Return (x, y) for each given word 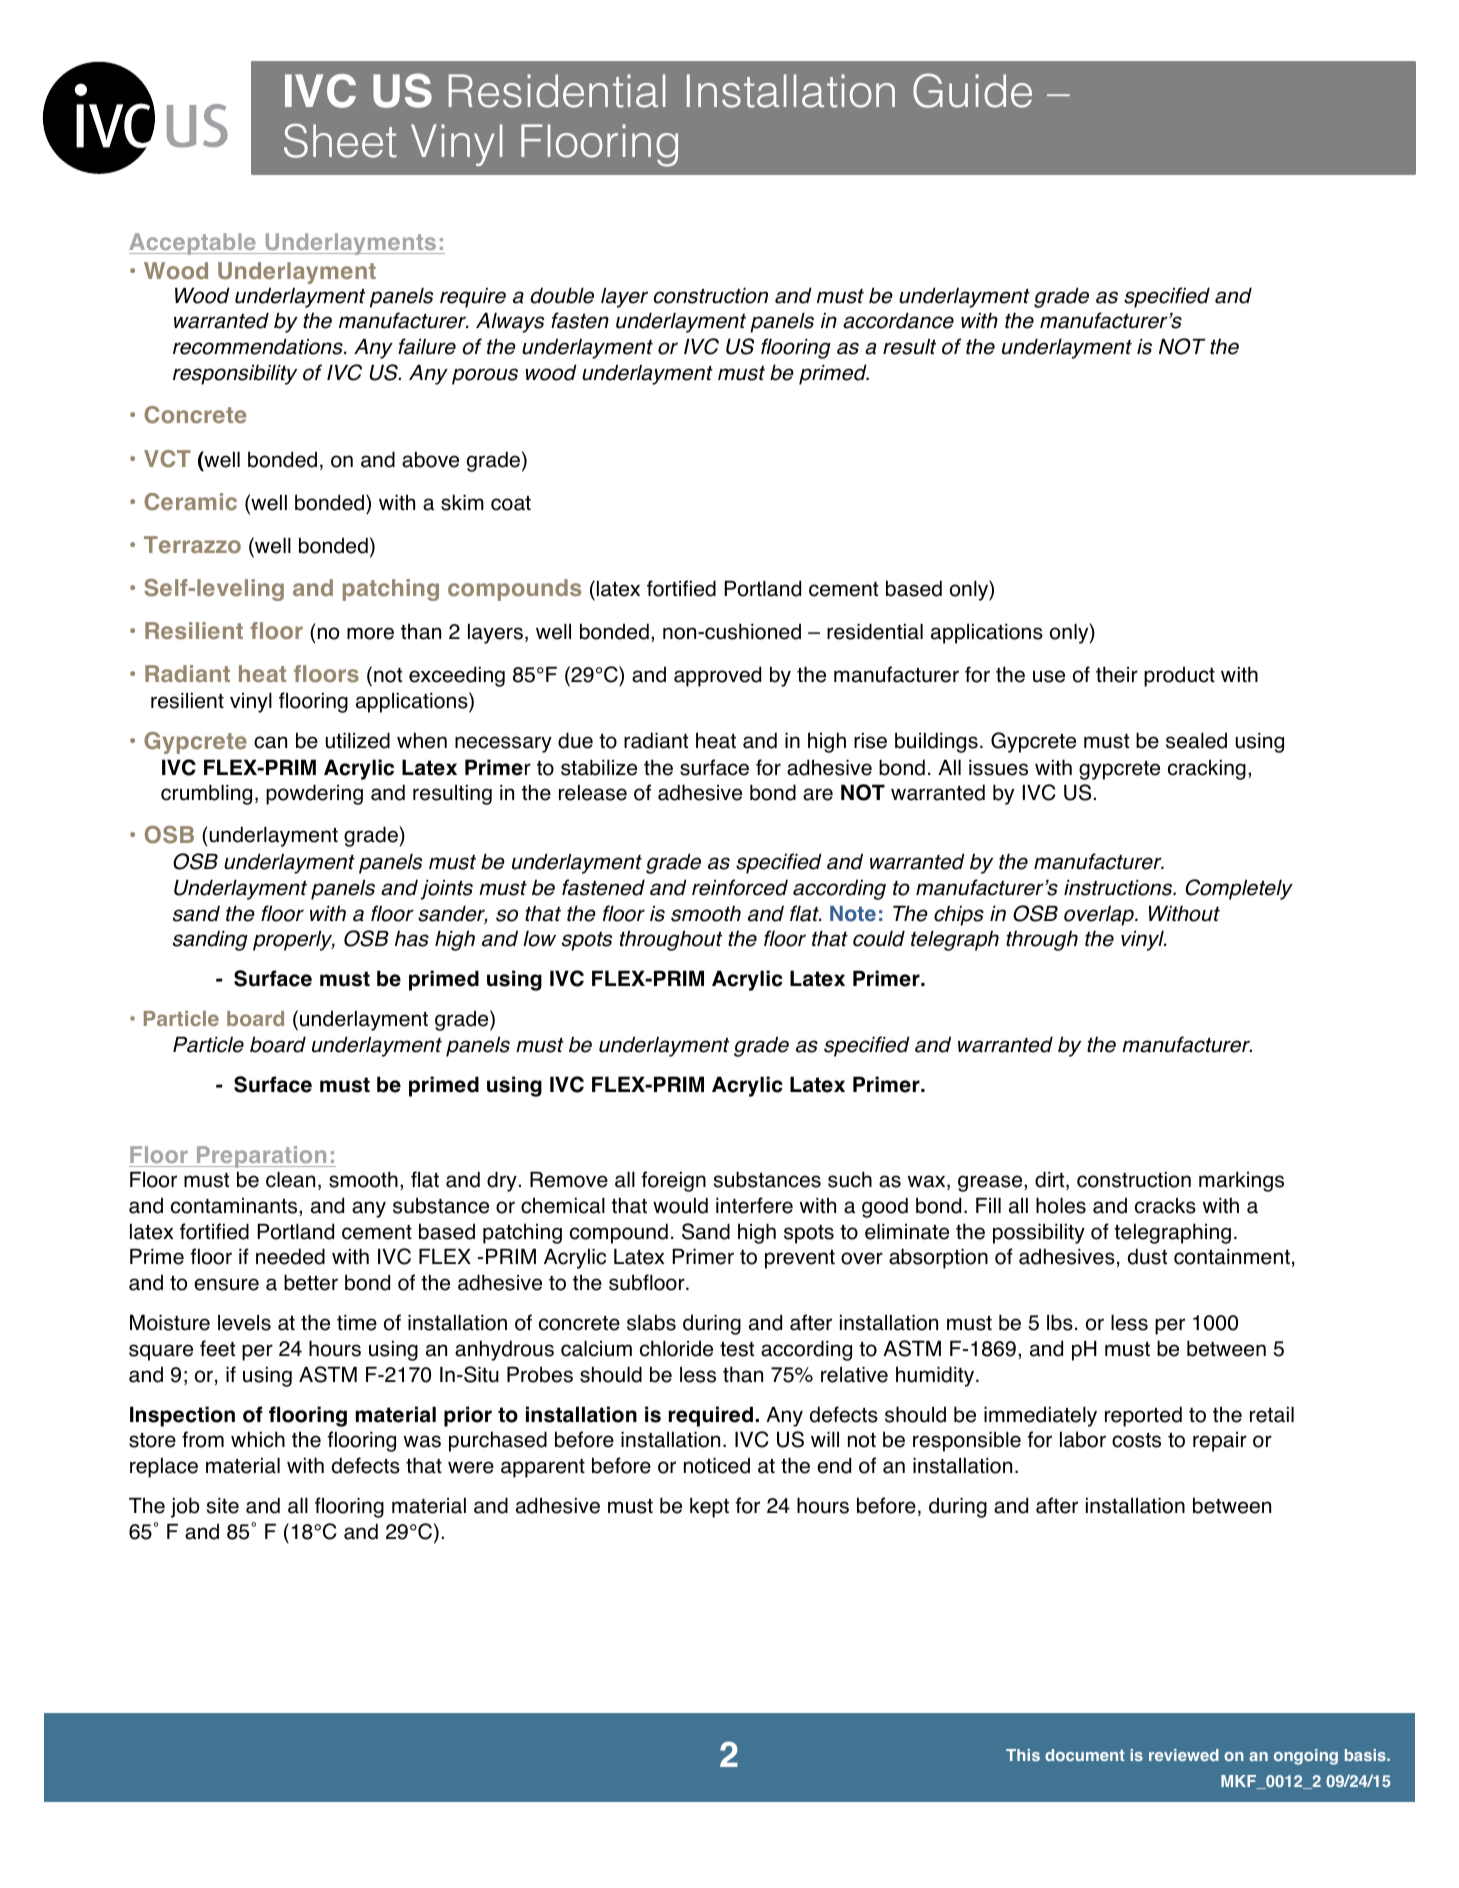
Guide (972, 90)
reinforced (740, 887)
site (223, 1506)
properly (294, 941)
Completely (1239, 889)
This (1023, 1755)
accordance (898, 320)
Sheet (340, 140)
